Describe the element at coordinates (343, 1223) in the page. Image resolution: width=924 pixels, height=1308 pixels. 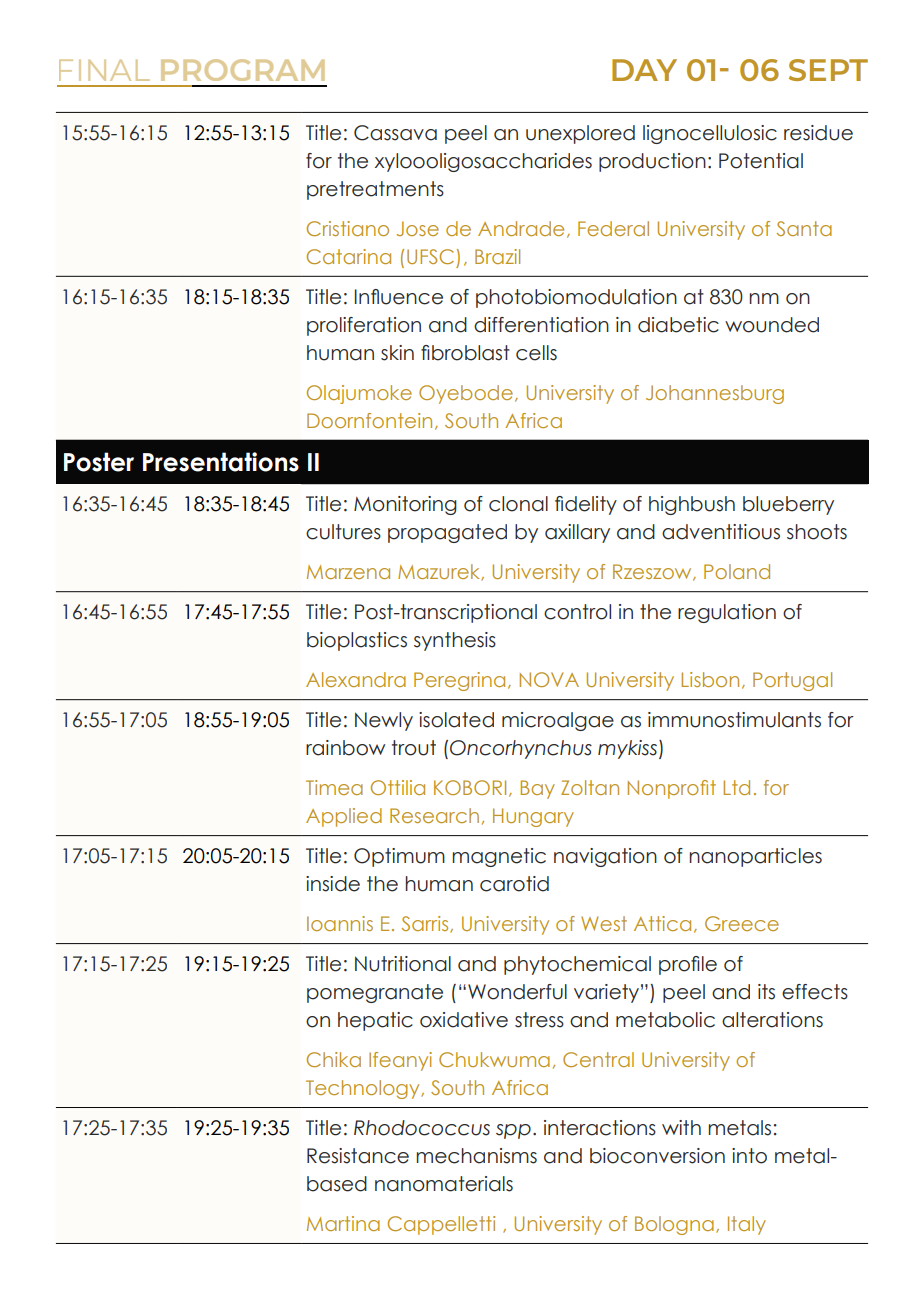
I see `Martina` at that location.
